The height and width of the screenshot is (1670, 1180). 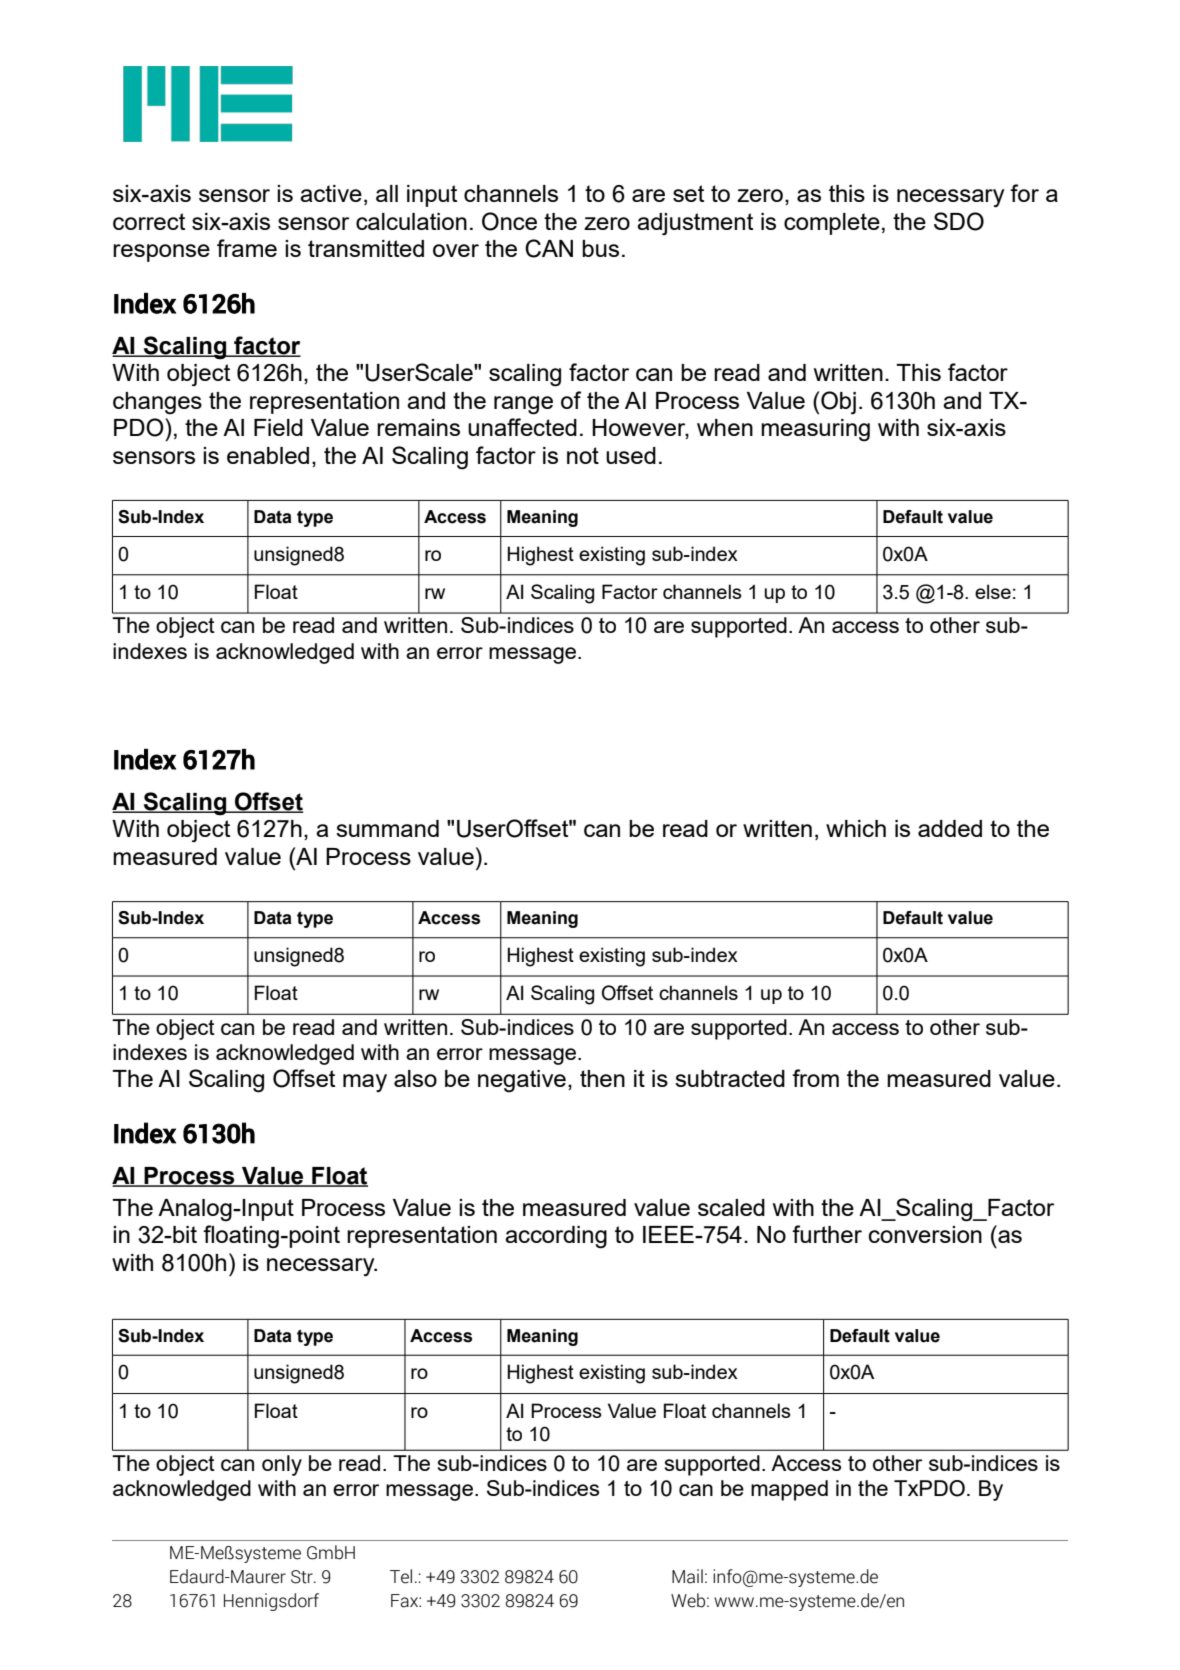 What do you see at coordinates (687, 1576) in the screenshot?
I see `Mail` at bounding box center [687, 1576].
